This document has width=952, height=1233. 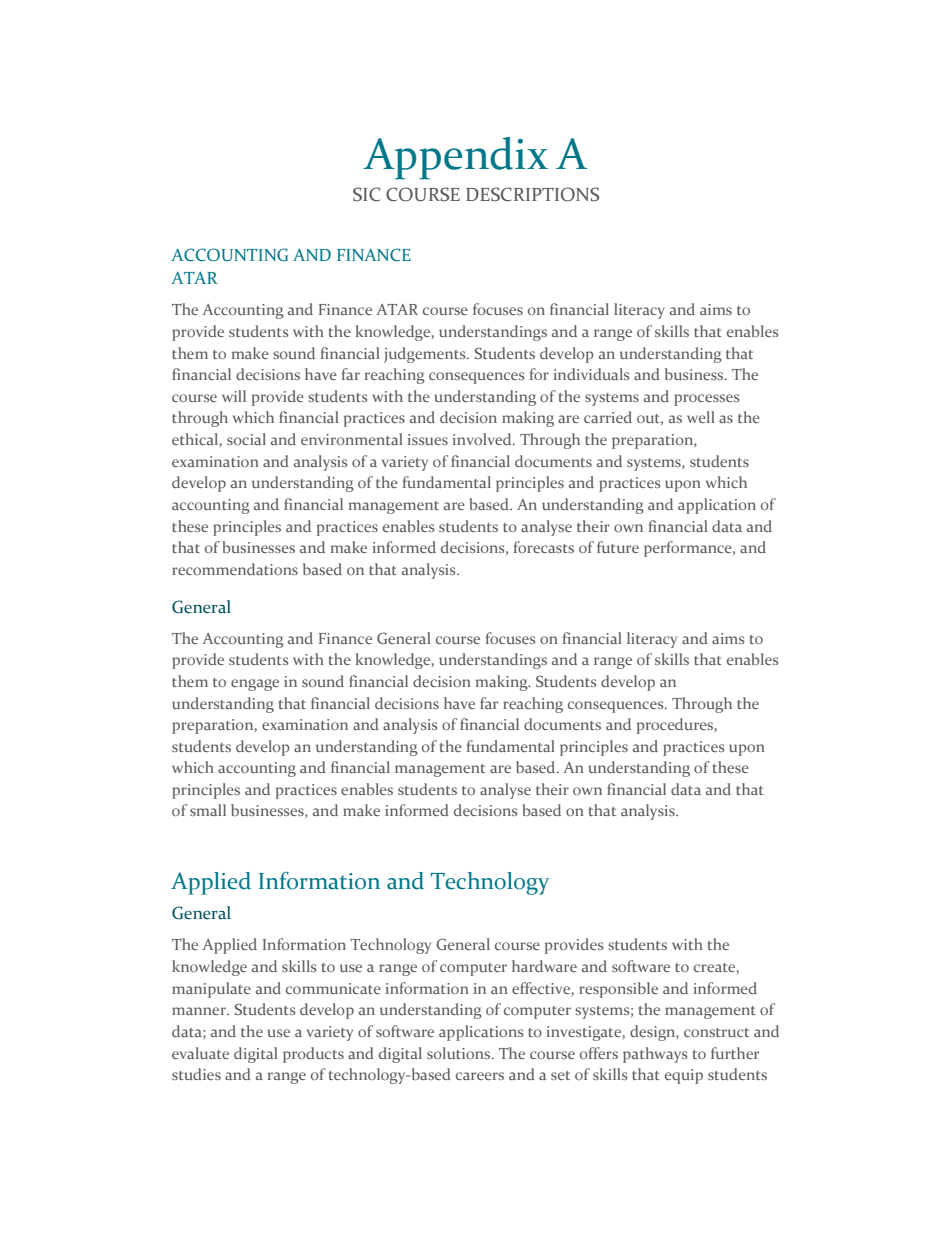 I want to click on future, so click(x=618, y=547).
